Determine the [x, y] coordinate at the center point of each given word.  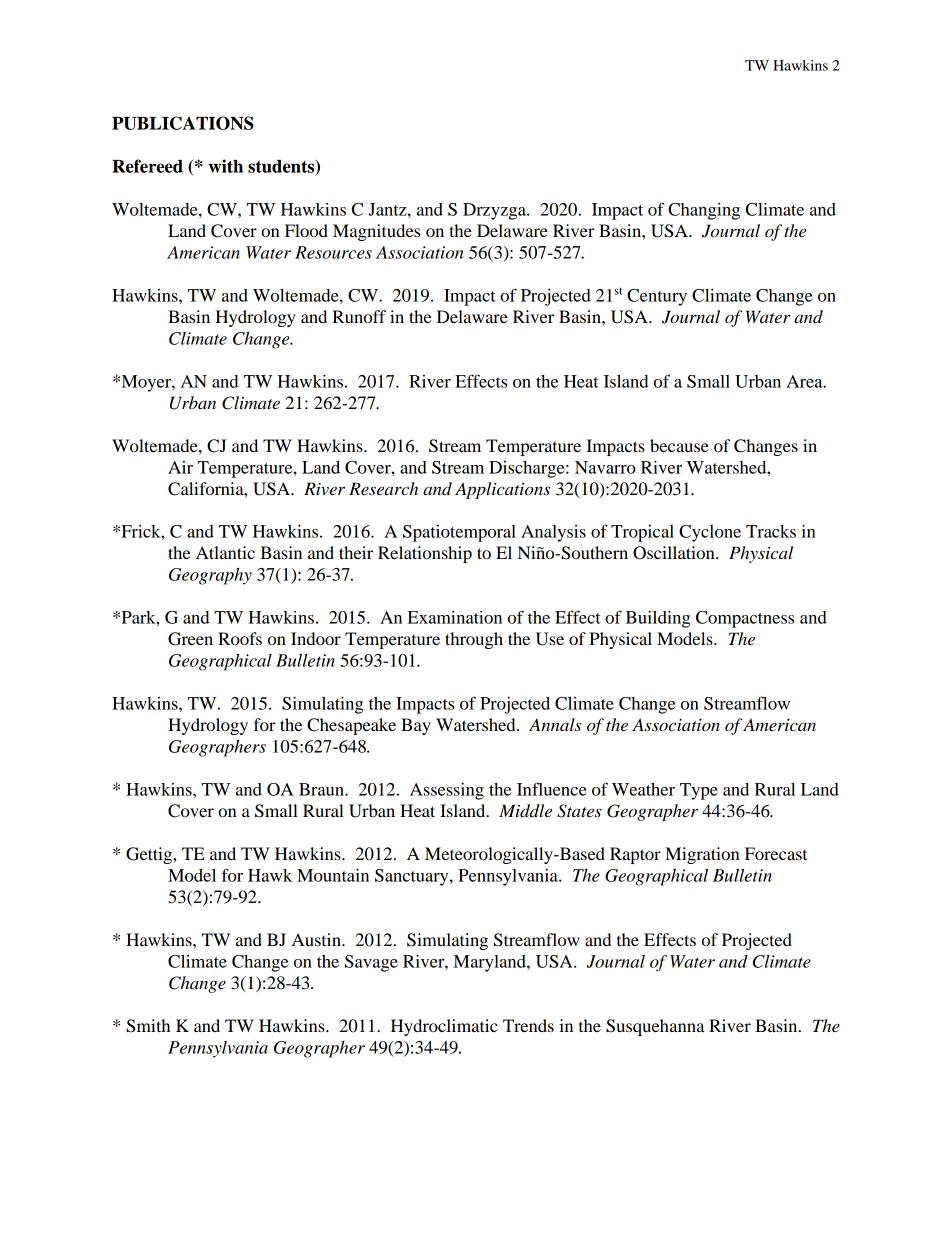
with [225, 166]
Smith [148, 1026]
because [679, 445]
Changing [704, 211]
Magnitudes [376, 232]
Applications [502, 490]
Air [180, 467]
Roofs [240, 638]
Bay [416, 726]
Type [699, 791]
